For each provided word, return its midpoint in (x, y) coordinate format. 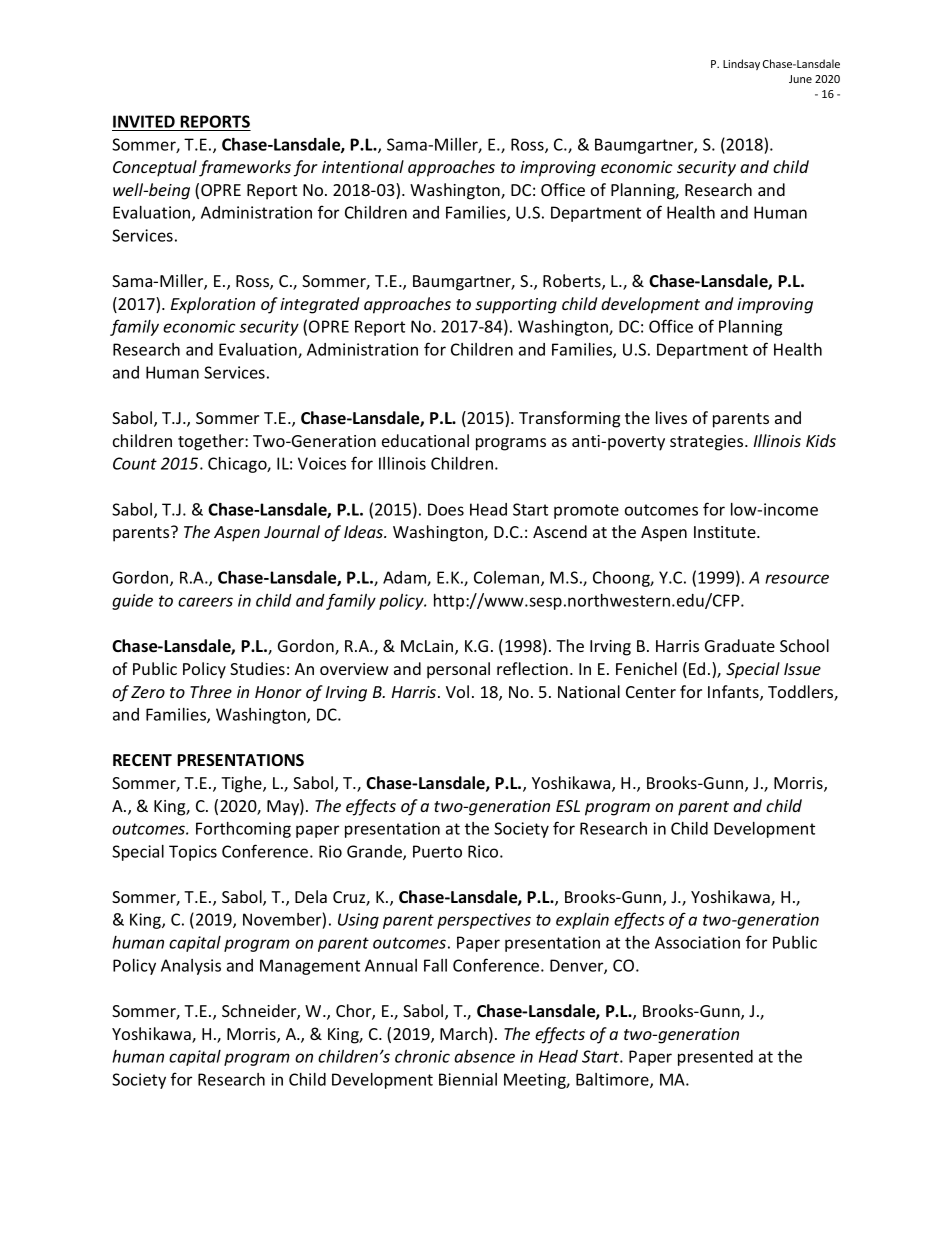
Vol (457, 691)
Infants (734, 693)
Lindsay (741, 64)
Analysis (191, 967)
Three (211, 691)
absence (484, 1056)
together (212, 442)
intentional (363, 166)
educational (425, 440)
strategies (708, 443)
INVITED (144, 121)
